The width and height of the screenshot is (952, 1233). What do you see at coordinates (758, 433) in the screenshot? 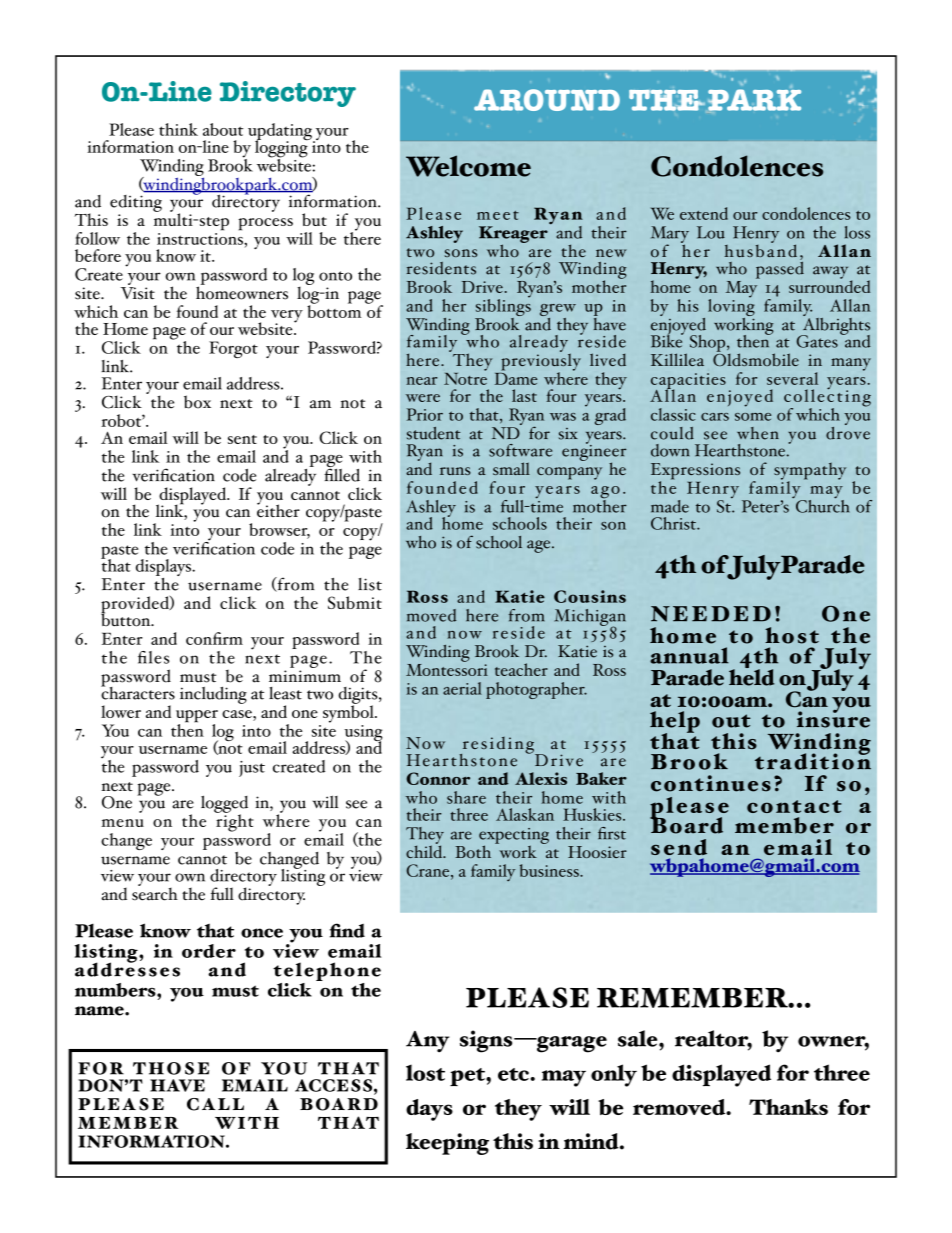
I see `when` at bounding box center [758, 433].
